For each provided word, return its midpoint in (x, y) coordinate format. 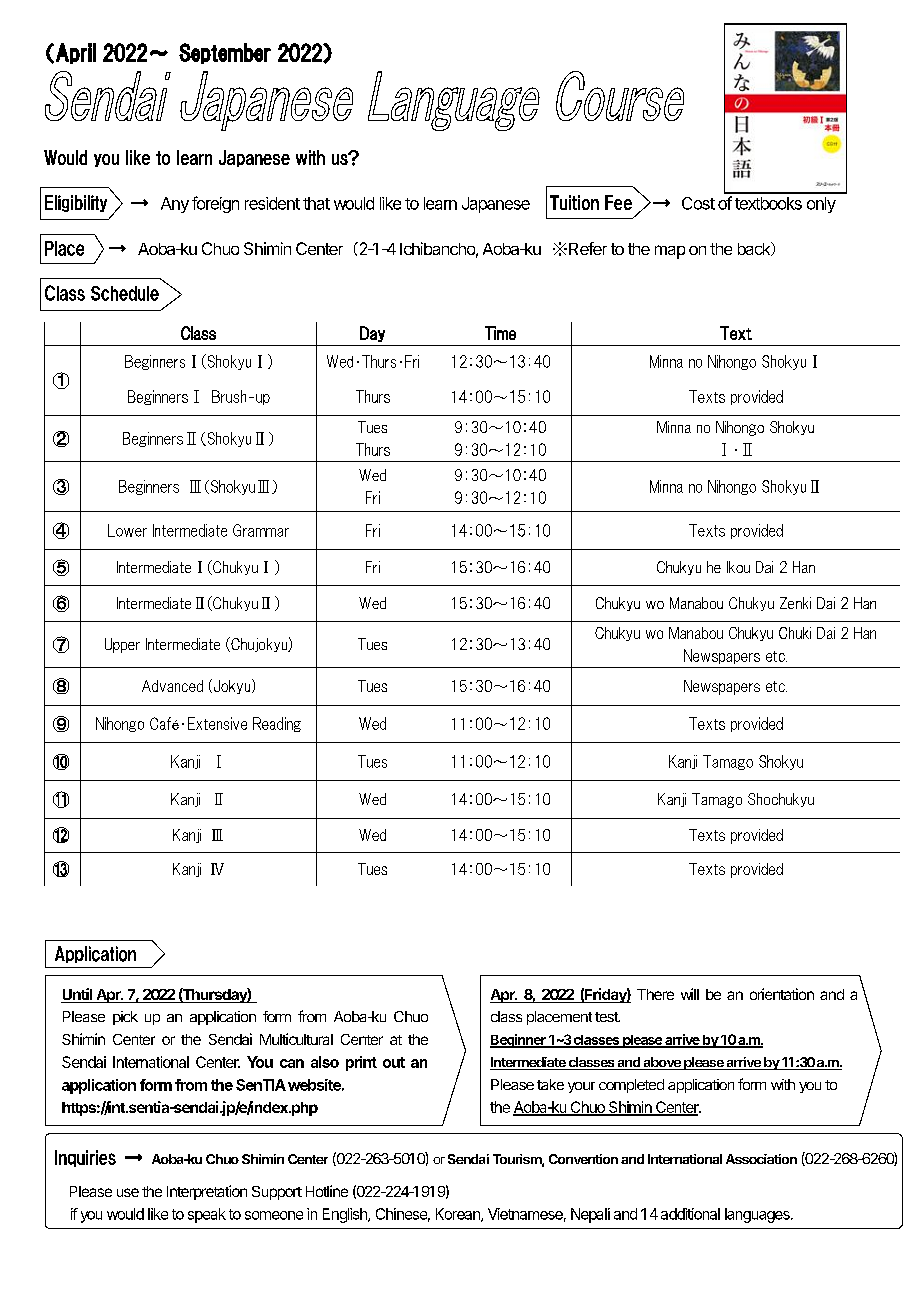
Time (500, 333)
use (128, 1192)
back (755, 249)
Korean (459, 1215)
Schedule (125, 293)
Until (78, 995)
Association (761, 1159)
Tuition (574, 202)
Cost (698, 203)
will (690, 994)
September (225, 53)
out (394, 1062)
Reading (277, 724)
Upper (122, 645)
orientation (782, 994)
